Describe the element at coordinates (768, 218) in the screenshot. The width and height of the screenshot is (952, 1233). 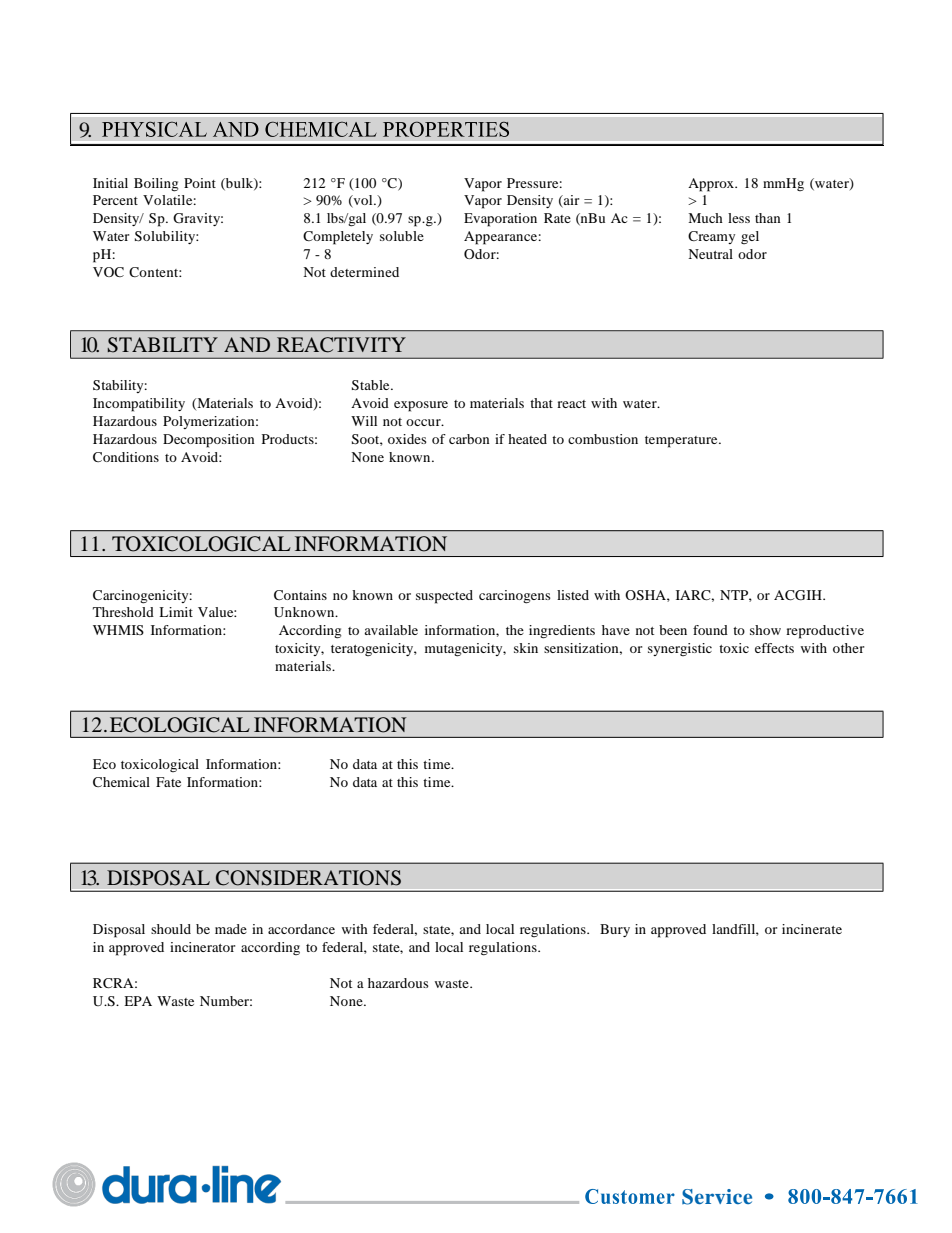
I see `than` at that location.
